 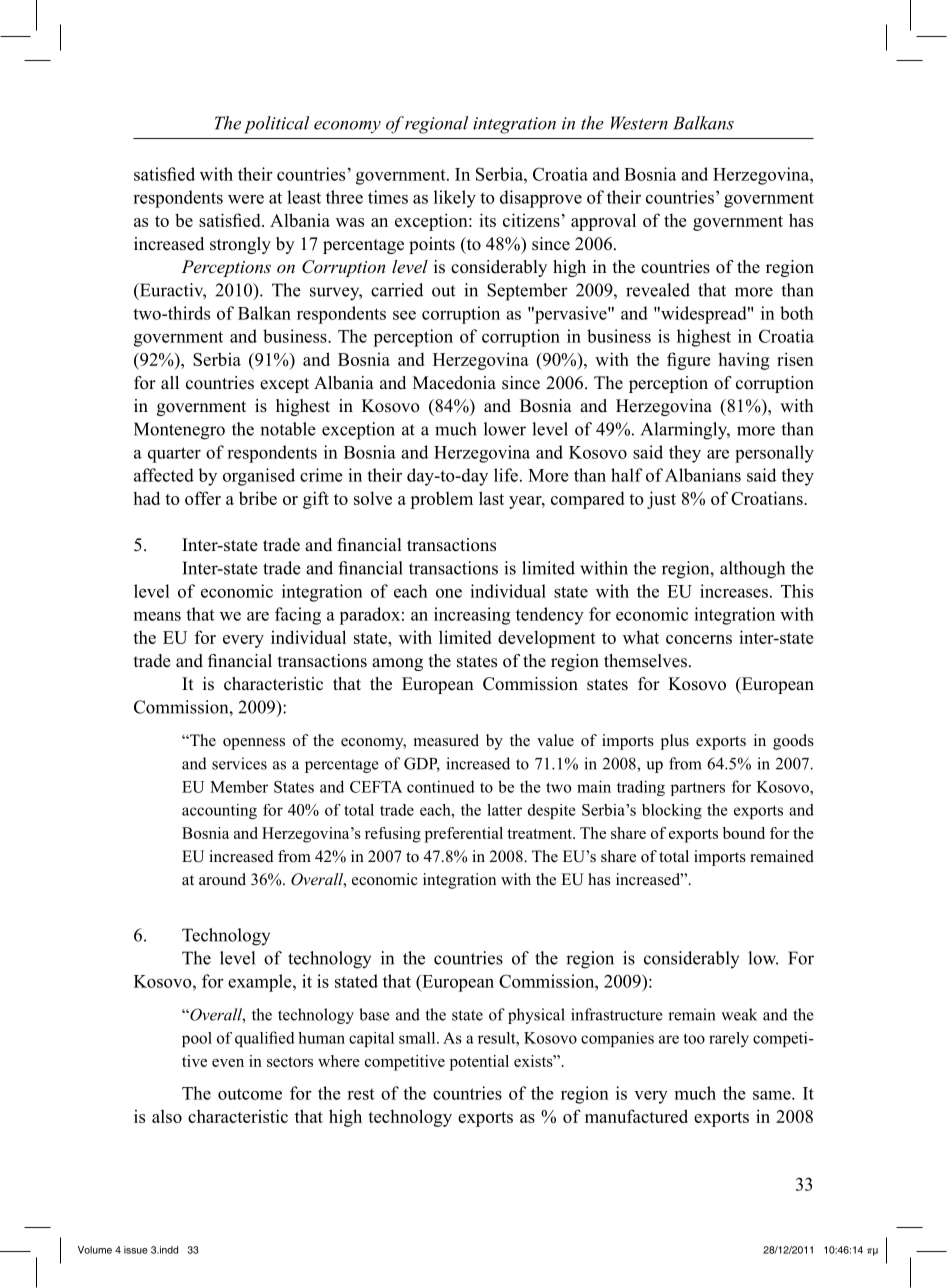 I want to click on around, so click(x=222, y=879).
